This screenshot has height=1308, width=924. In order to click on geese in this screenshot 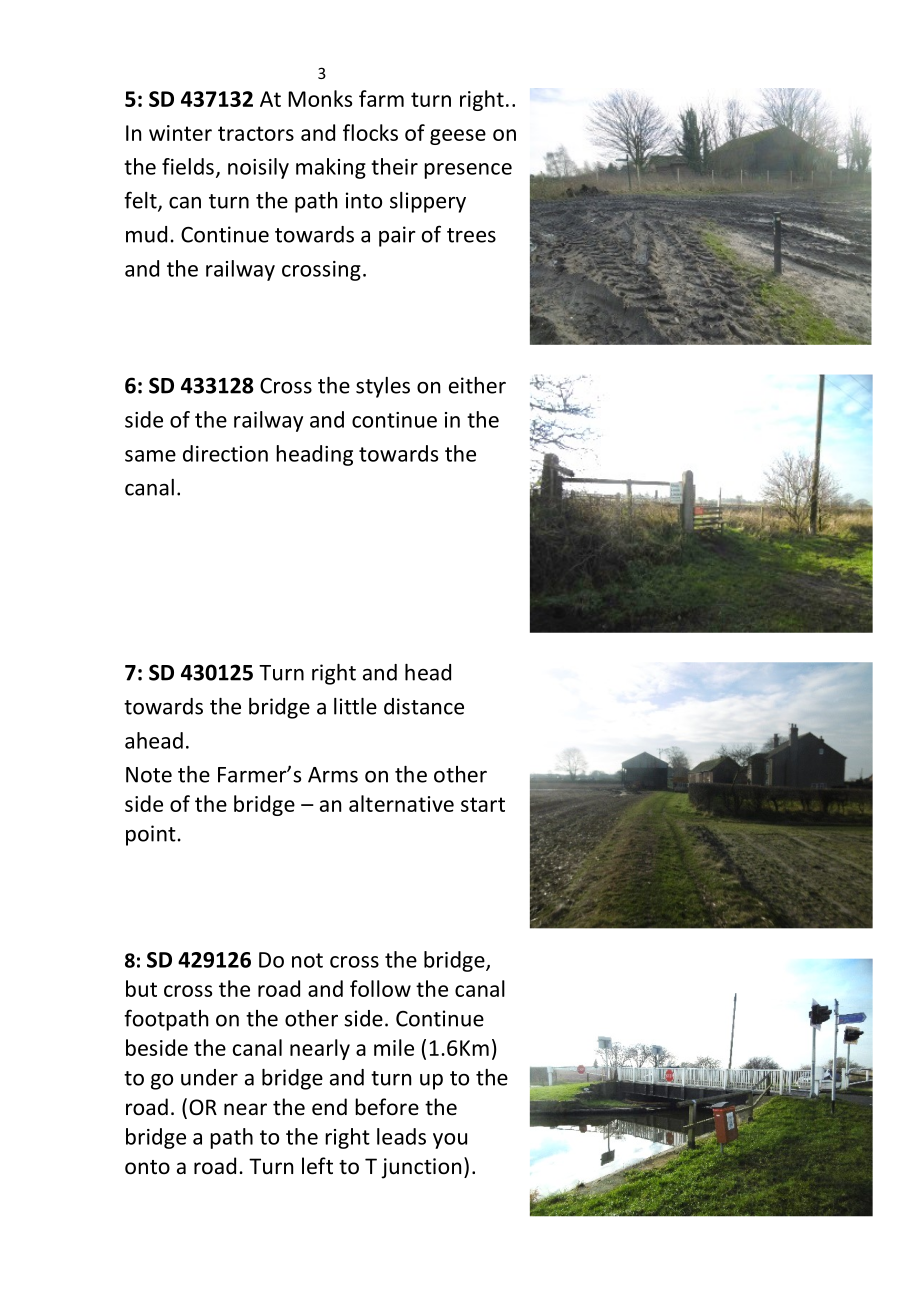, I will do `click(458, 137)`.
